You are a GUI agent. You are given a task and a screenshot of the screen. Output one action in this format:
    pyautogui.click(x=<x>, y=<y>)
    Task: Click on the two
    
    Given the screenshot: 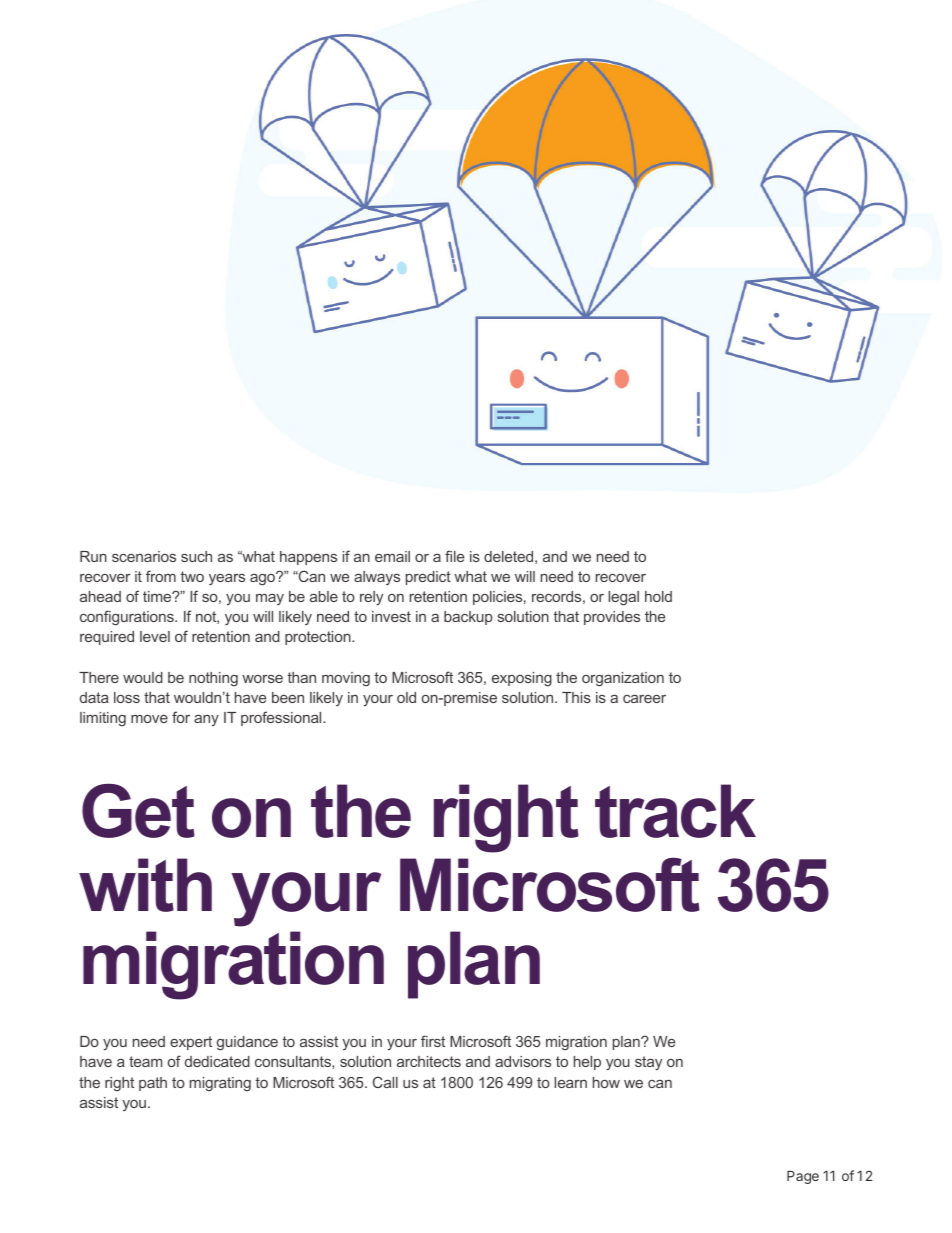 What is the action you would take?
    pyautogui.click(x=192, y=576)
